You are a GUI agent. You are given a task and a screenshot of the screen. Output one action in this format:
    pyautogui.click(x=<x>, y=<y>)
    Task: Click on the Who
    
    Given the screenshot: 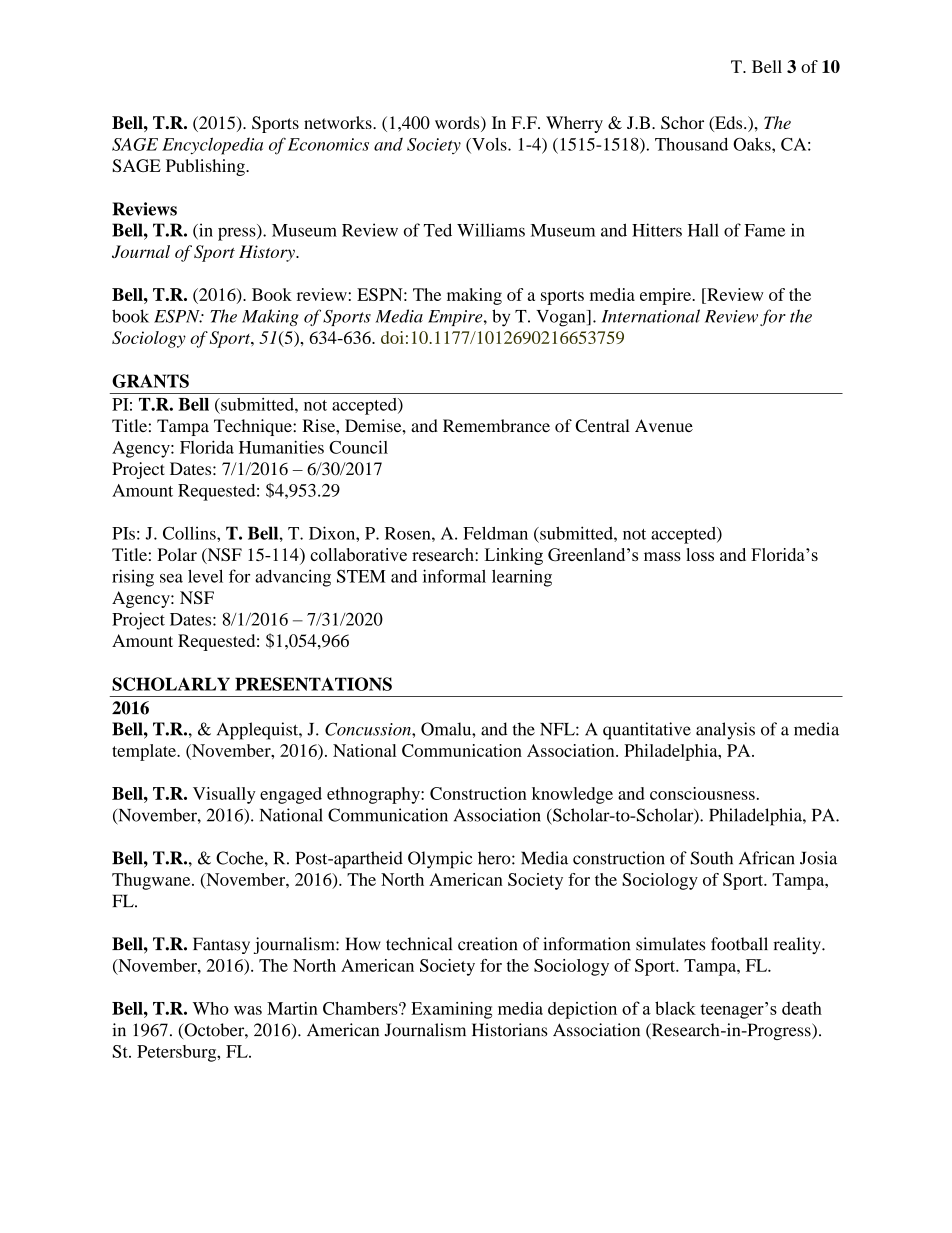 What is the action you would take?
    pyautogui.click(x=211, y=1008)
